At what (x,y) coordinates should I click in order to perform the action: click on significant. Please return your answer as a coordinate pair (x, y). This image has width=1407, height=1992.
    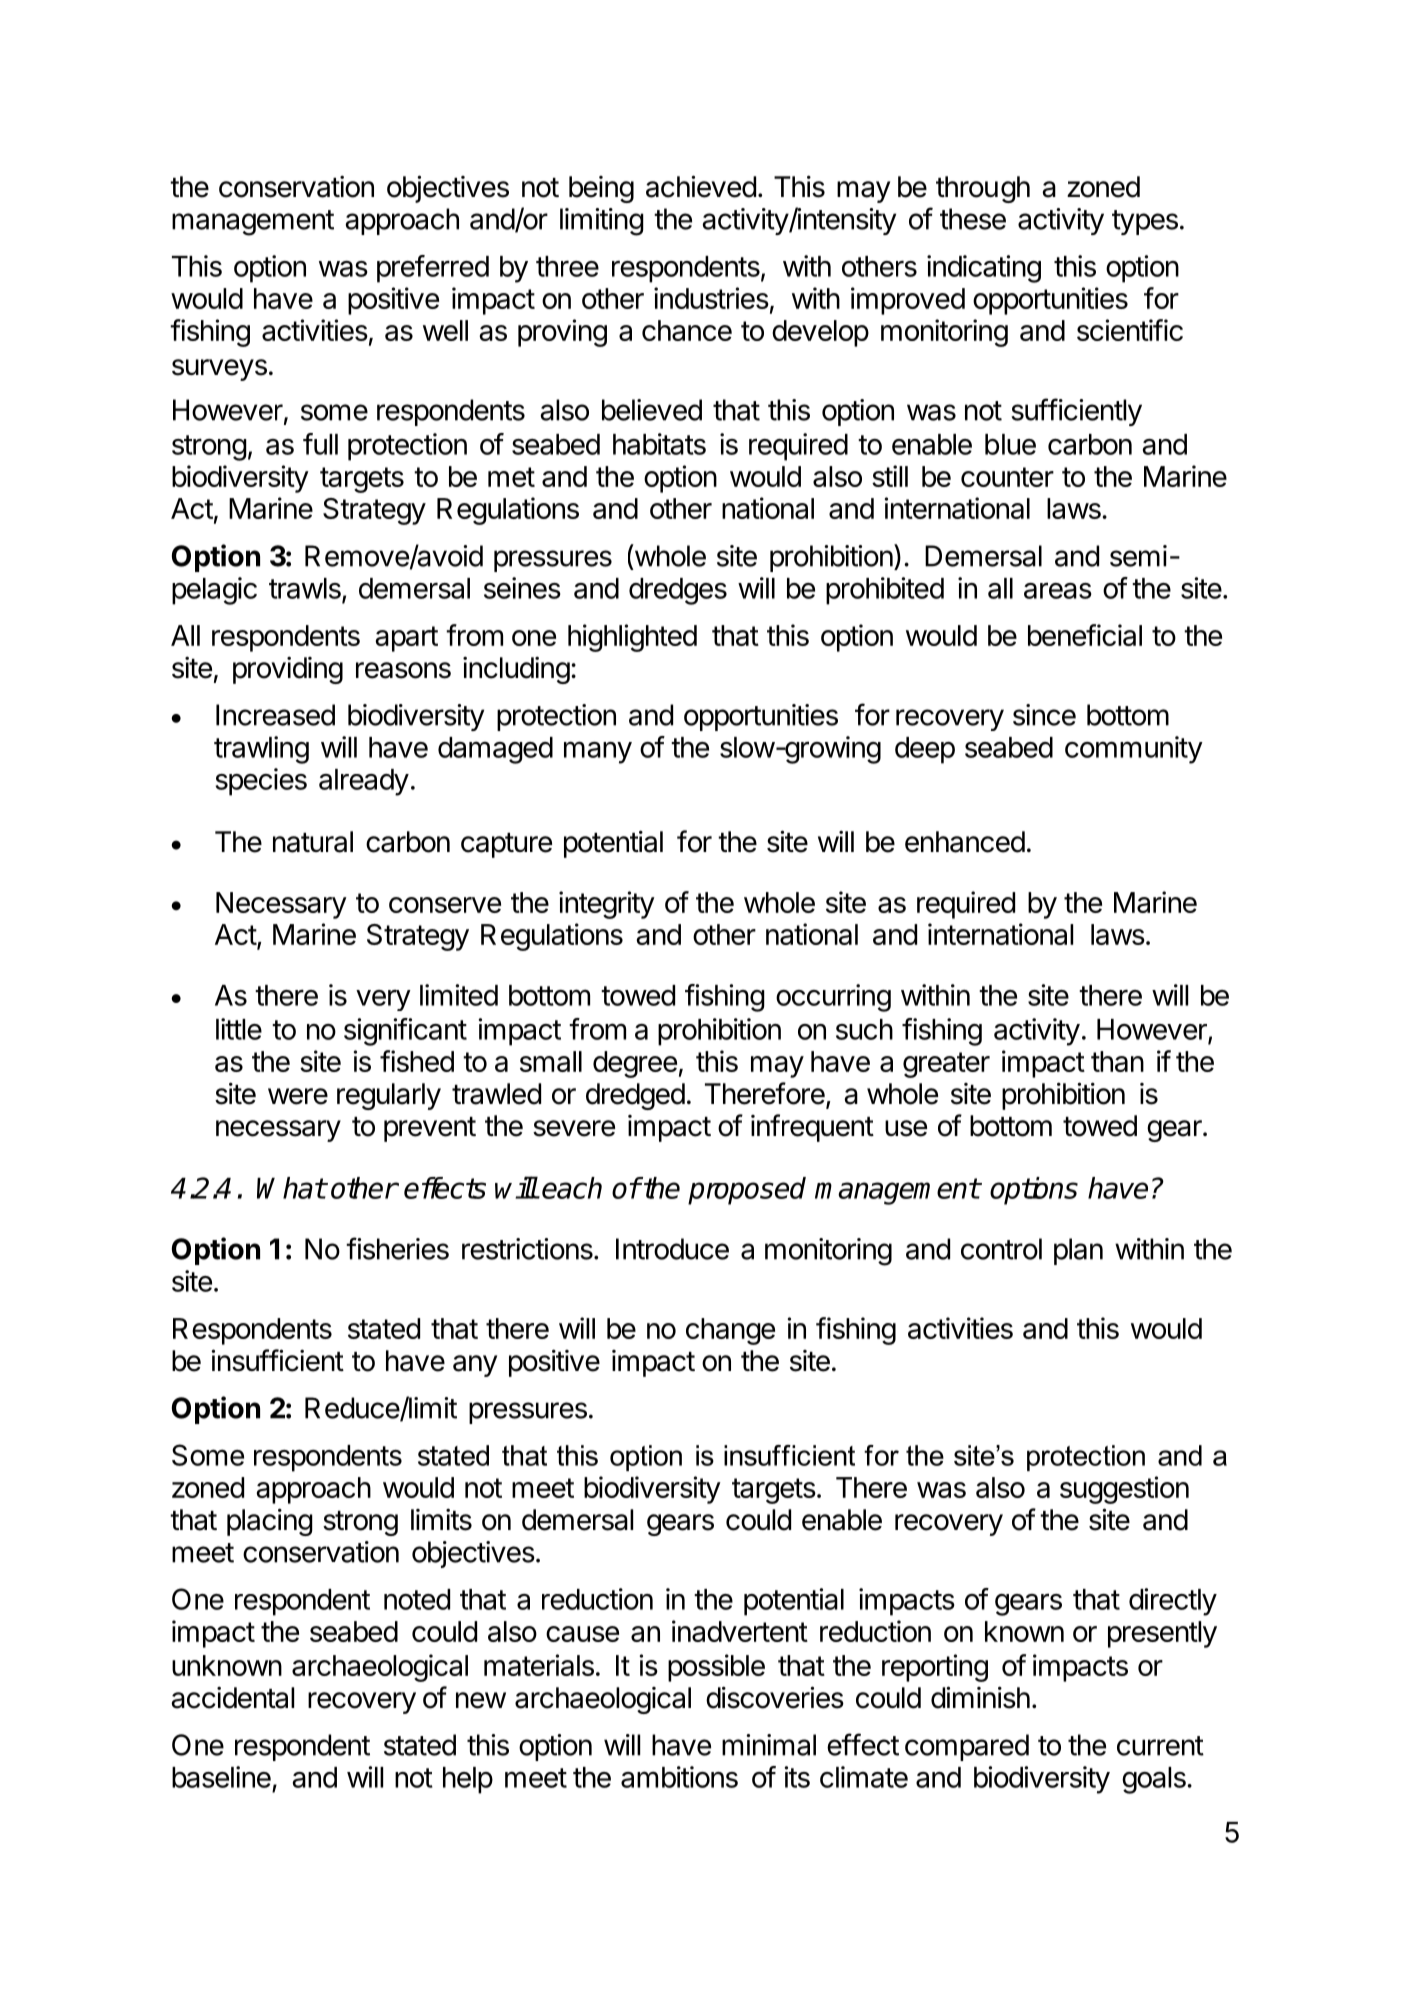
    Looking at the image, I should click on (405, 1032).
